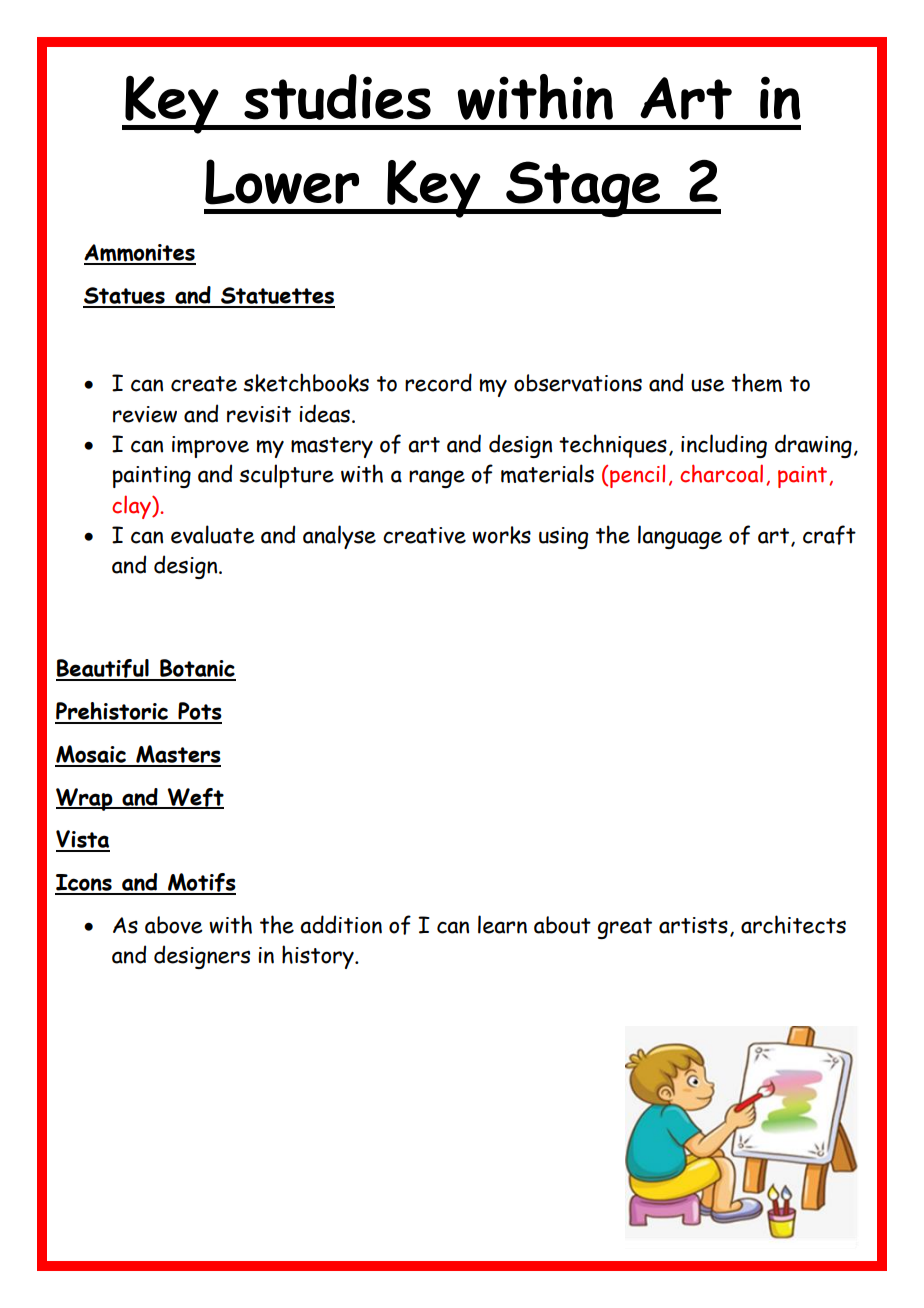 The image size is (924, 1308). What do you see at coordinates (583, 189) in the image?
I see `Stage` at bounding box center [583, 189].
